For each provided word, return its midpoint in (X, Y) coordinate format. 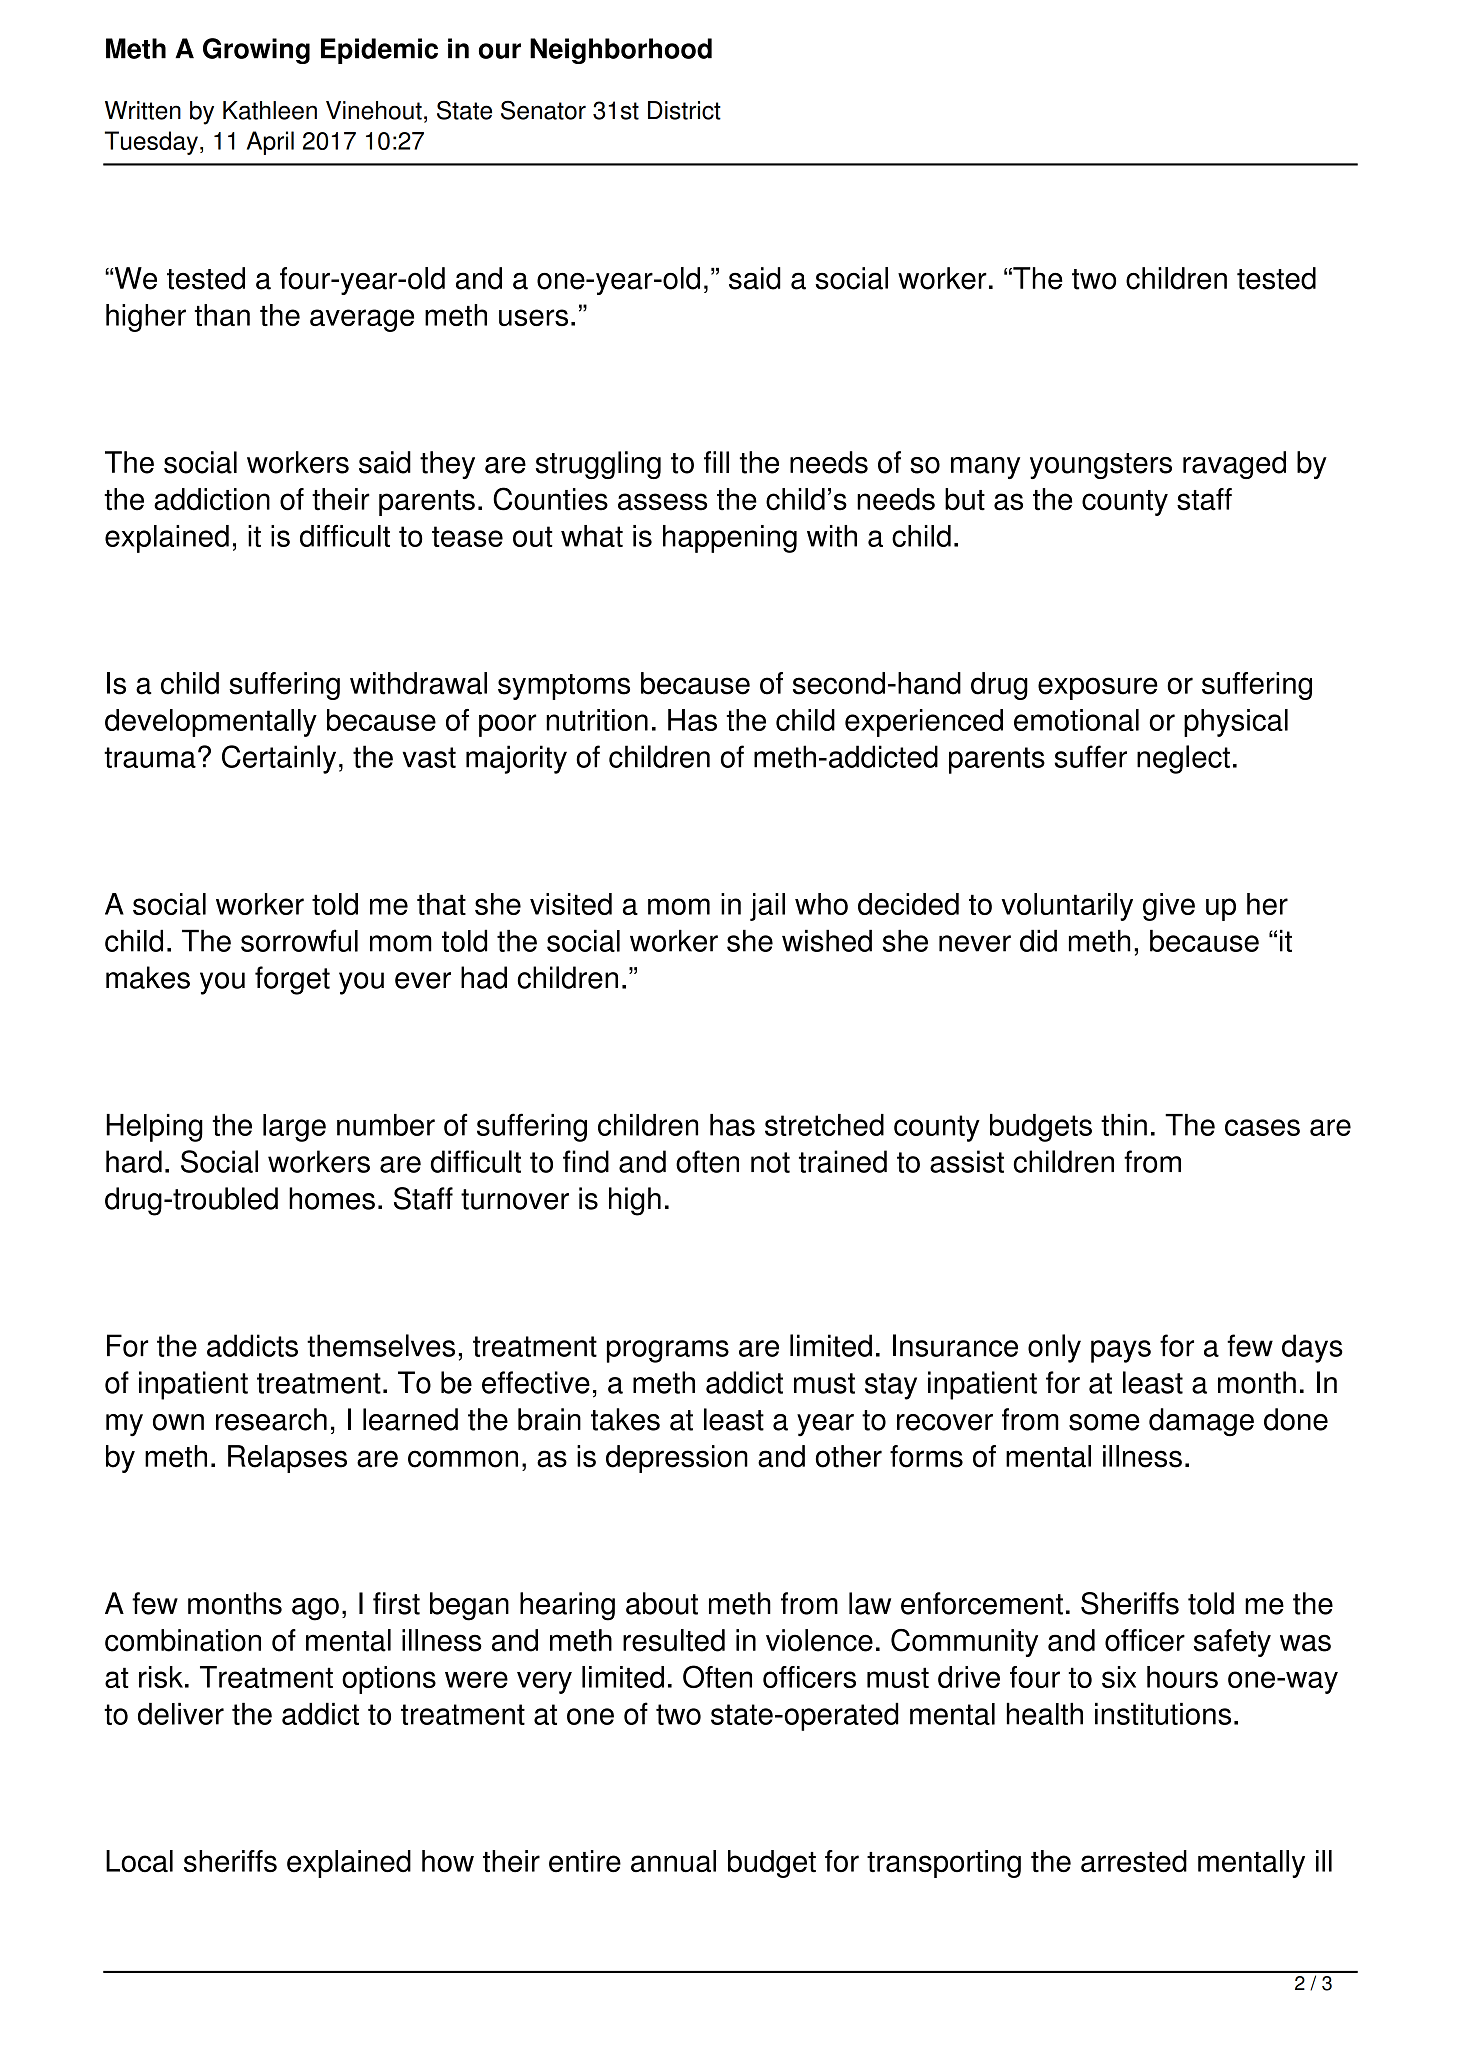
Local (139, 1861)
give (1169, 907)
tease (467, 536)
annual (673, 1861)
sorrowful (299, 940)
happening (730, 539)
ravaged (1234, 465)
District (684, 110)
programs (668, 1351)
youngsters (1101, 466)
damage (1201, 1422)
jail (767, 907)
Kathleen (270, 110)
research (271, 1419)
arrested (1134, 1861)
